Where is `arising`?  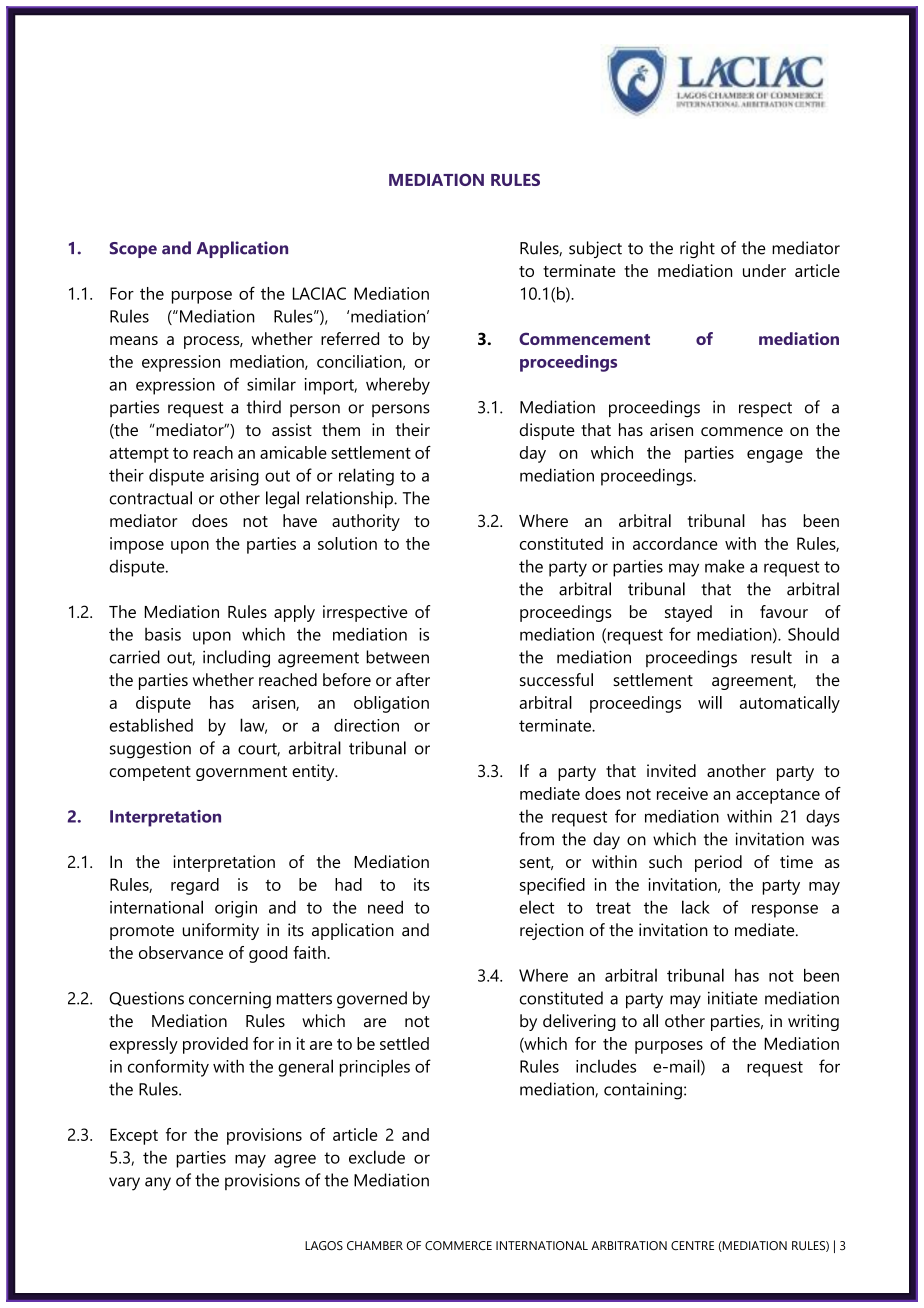
arising is located at coordinates (234, 477).
